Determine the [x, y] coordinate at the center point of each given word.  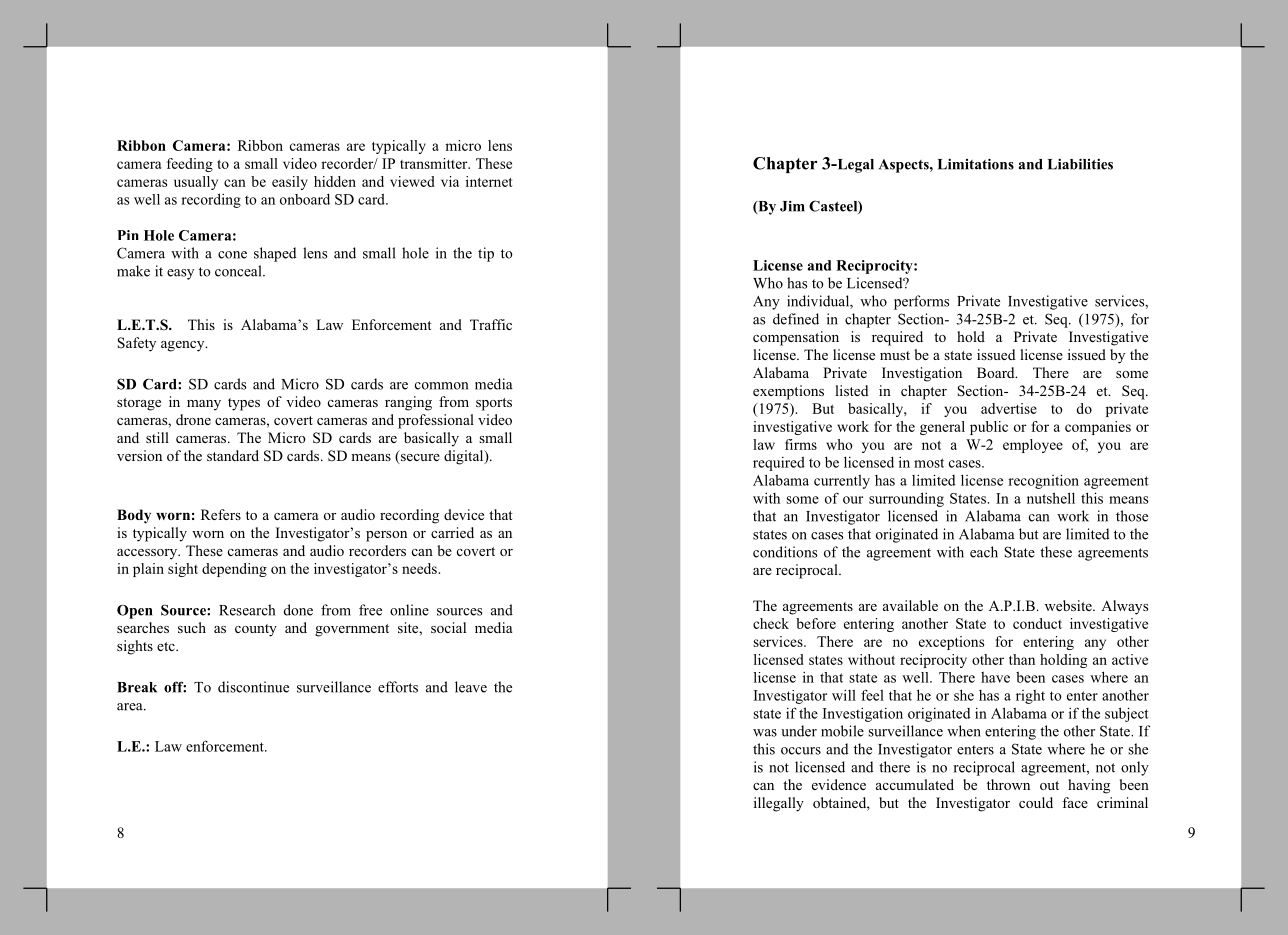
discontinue [253, 687]
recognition [1043, 481]
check [771, 623]
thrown [1008, 784]
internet [489, 181]
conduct [1037, 623]
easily [290, 183]
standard [233, 455]
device [464, 514]
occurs [801, 751]
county [256, 630]
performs [922, 302]
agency [184, 346]
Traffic [491, 324]
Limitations [976, 164]
